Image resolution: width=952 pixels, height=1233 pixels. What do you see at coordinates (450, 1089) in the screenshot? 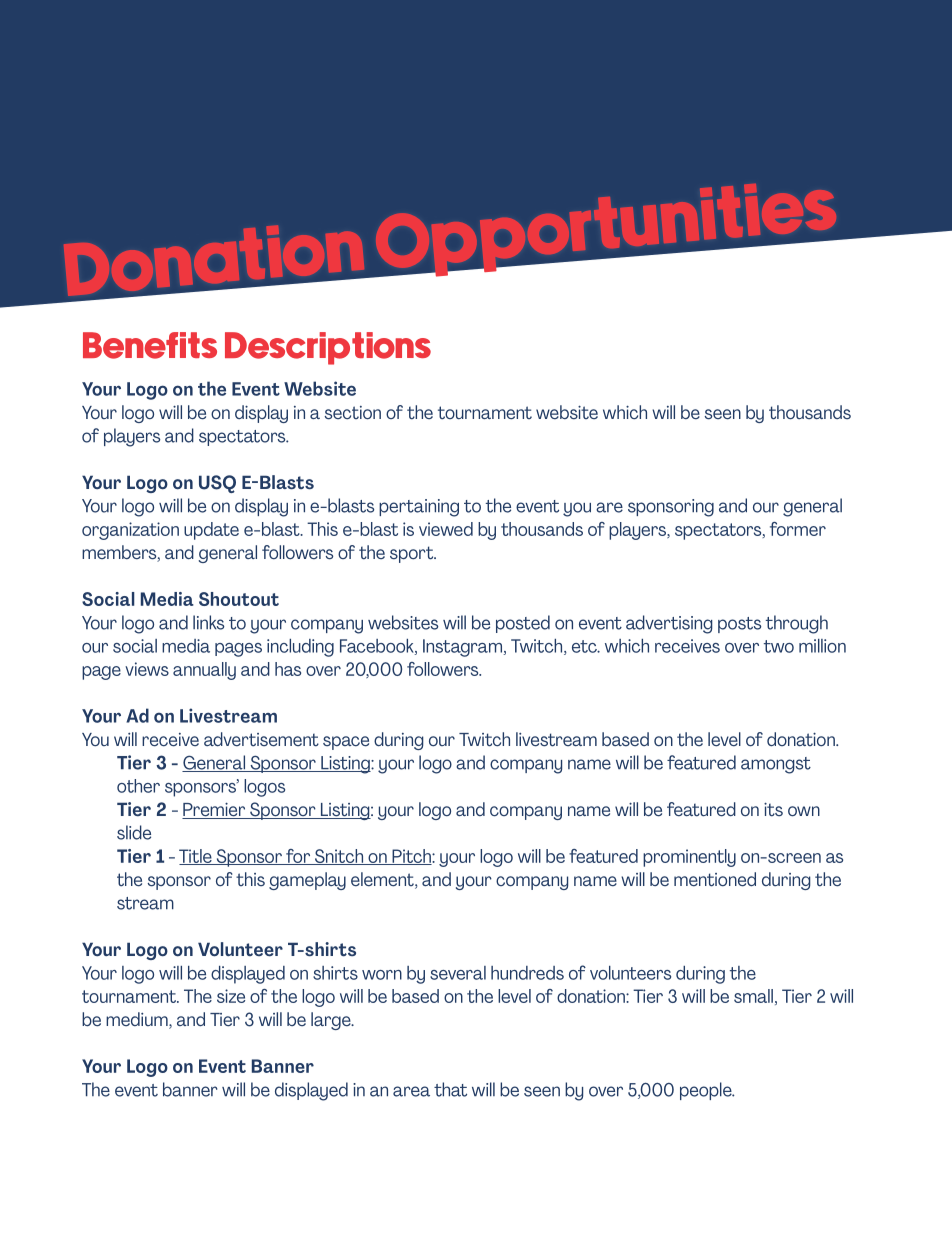
I see `that` at bounding box center [450, 1089].
